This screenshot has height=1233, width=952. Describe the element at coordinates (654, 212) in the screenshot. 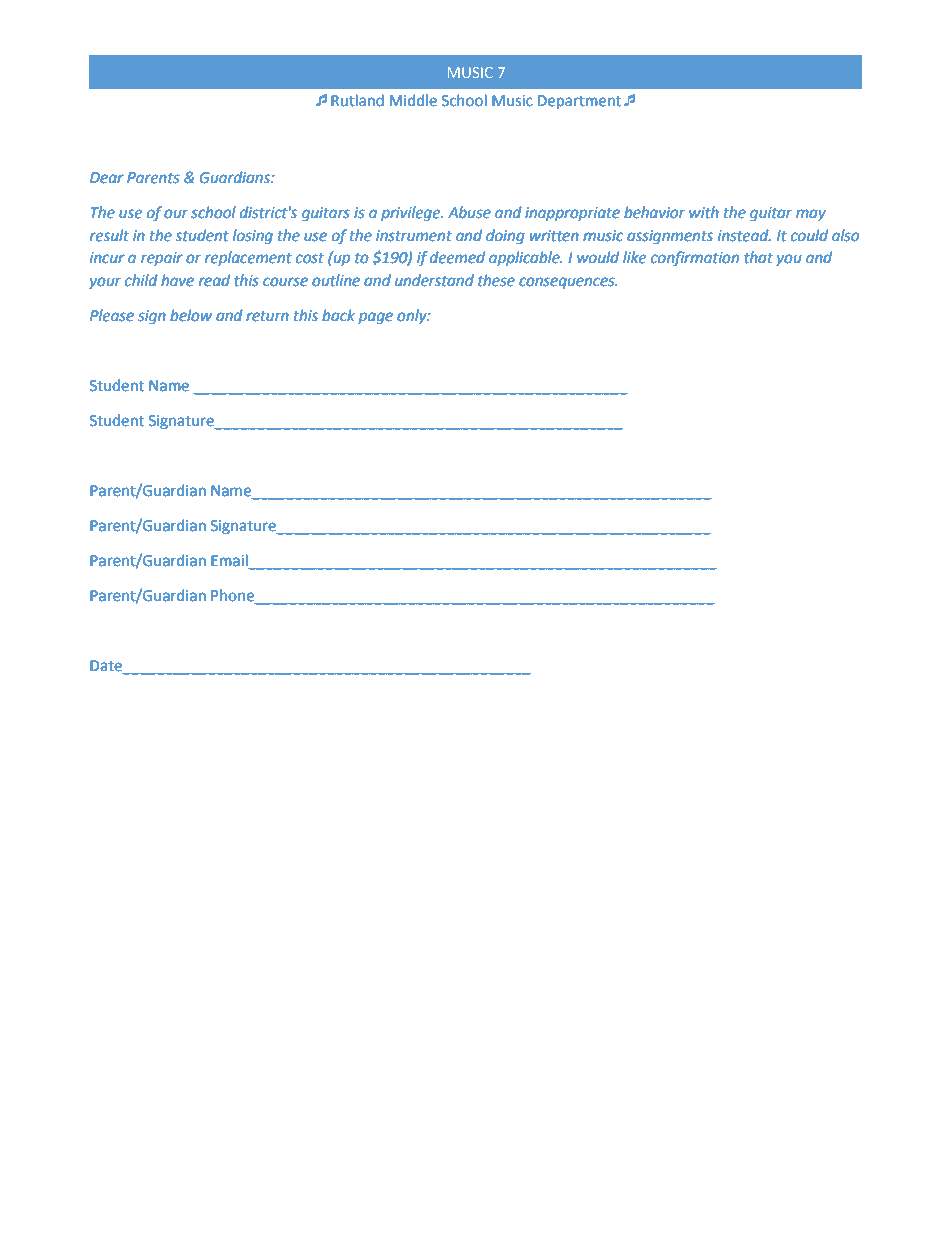

I see `behavior` at that location.
